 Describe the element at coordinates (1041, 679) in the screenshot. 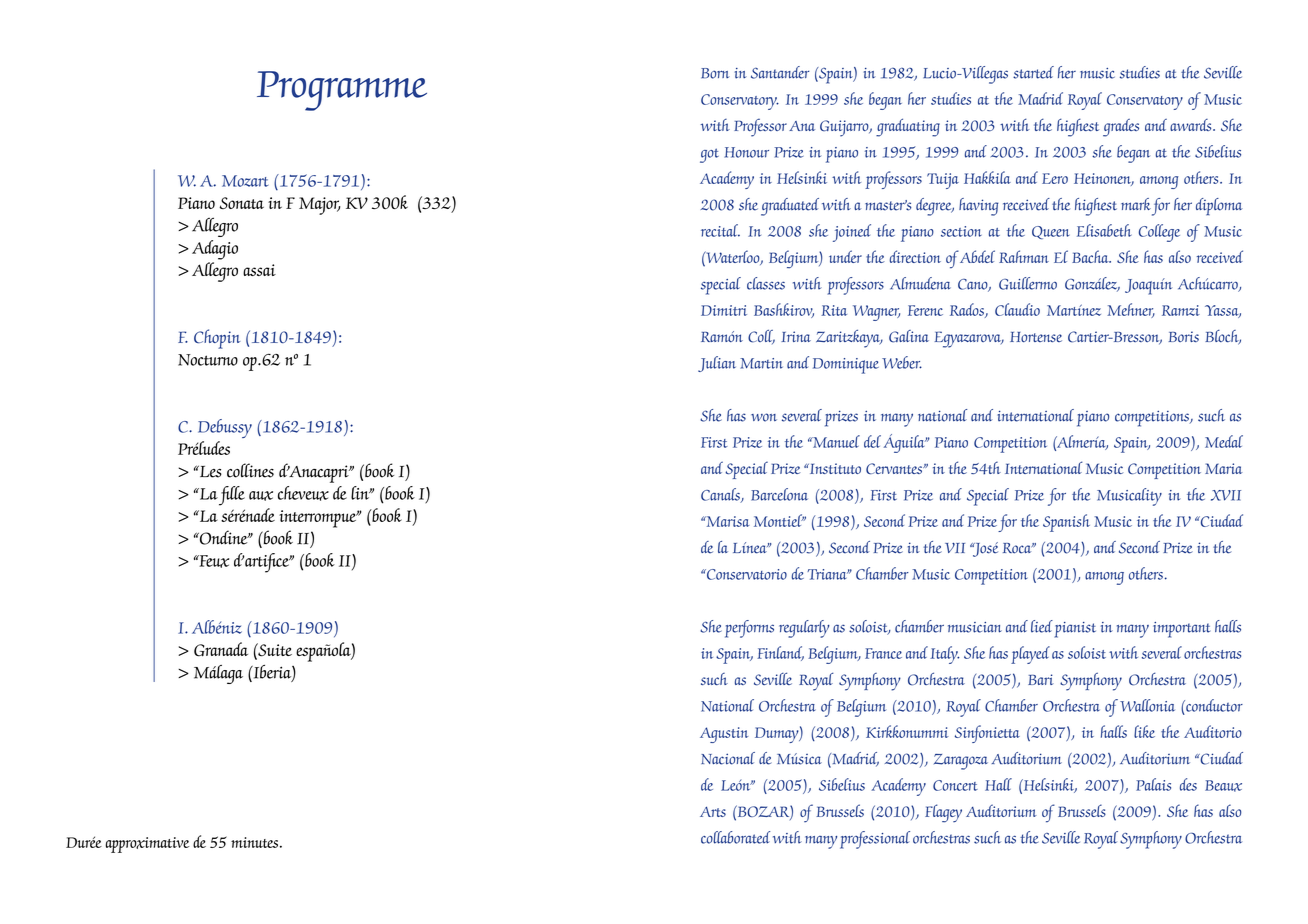

I see `Bari` at that location.
